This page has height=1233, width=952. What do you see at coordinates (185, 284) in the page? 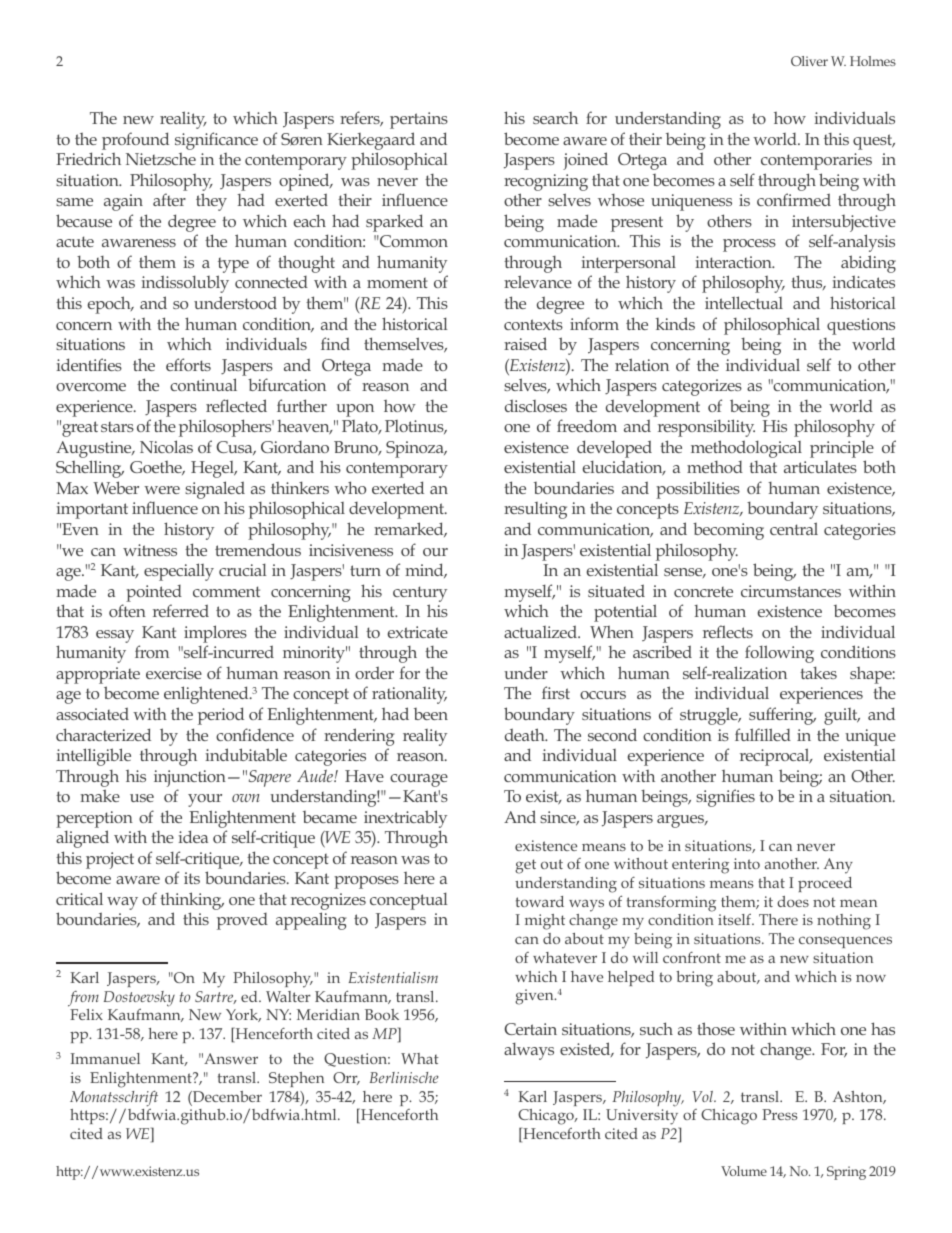
I see `indissolubly` at bounding box center [185, 284].
